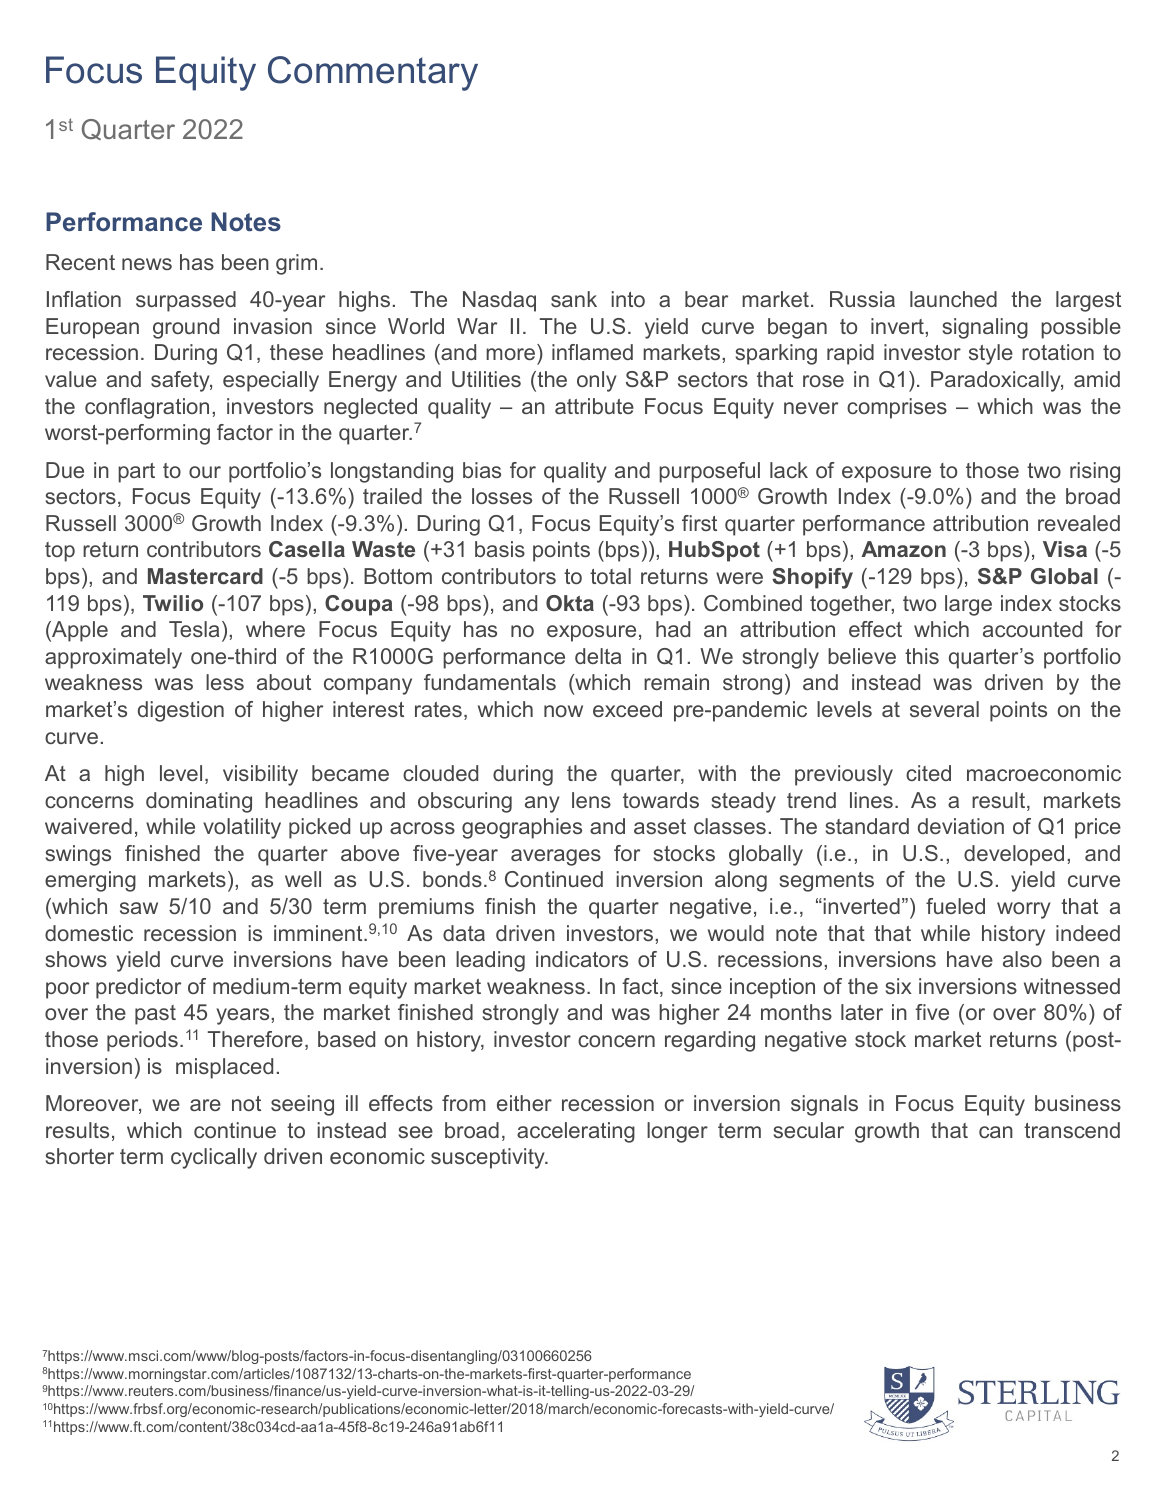 Image resolution: width=1163 pixels, height=1495 pixels. Describe the element at coordinates (574, 299) in the document. I see `sank` at that location.
